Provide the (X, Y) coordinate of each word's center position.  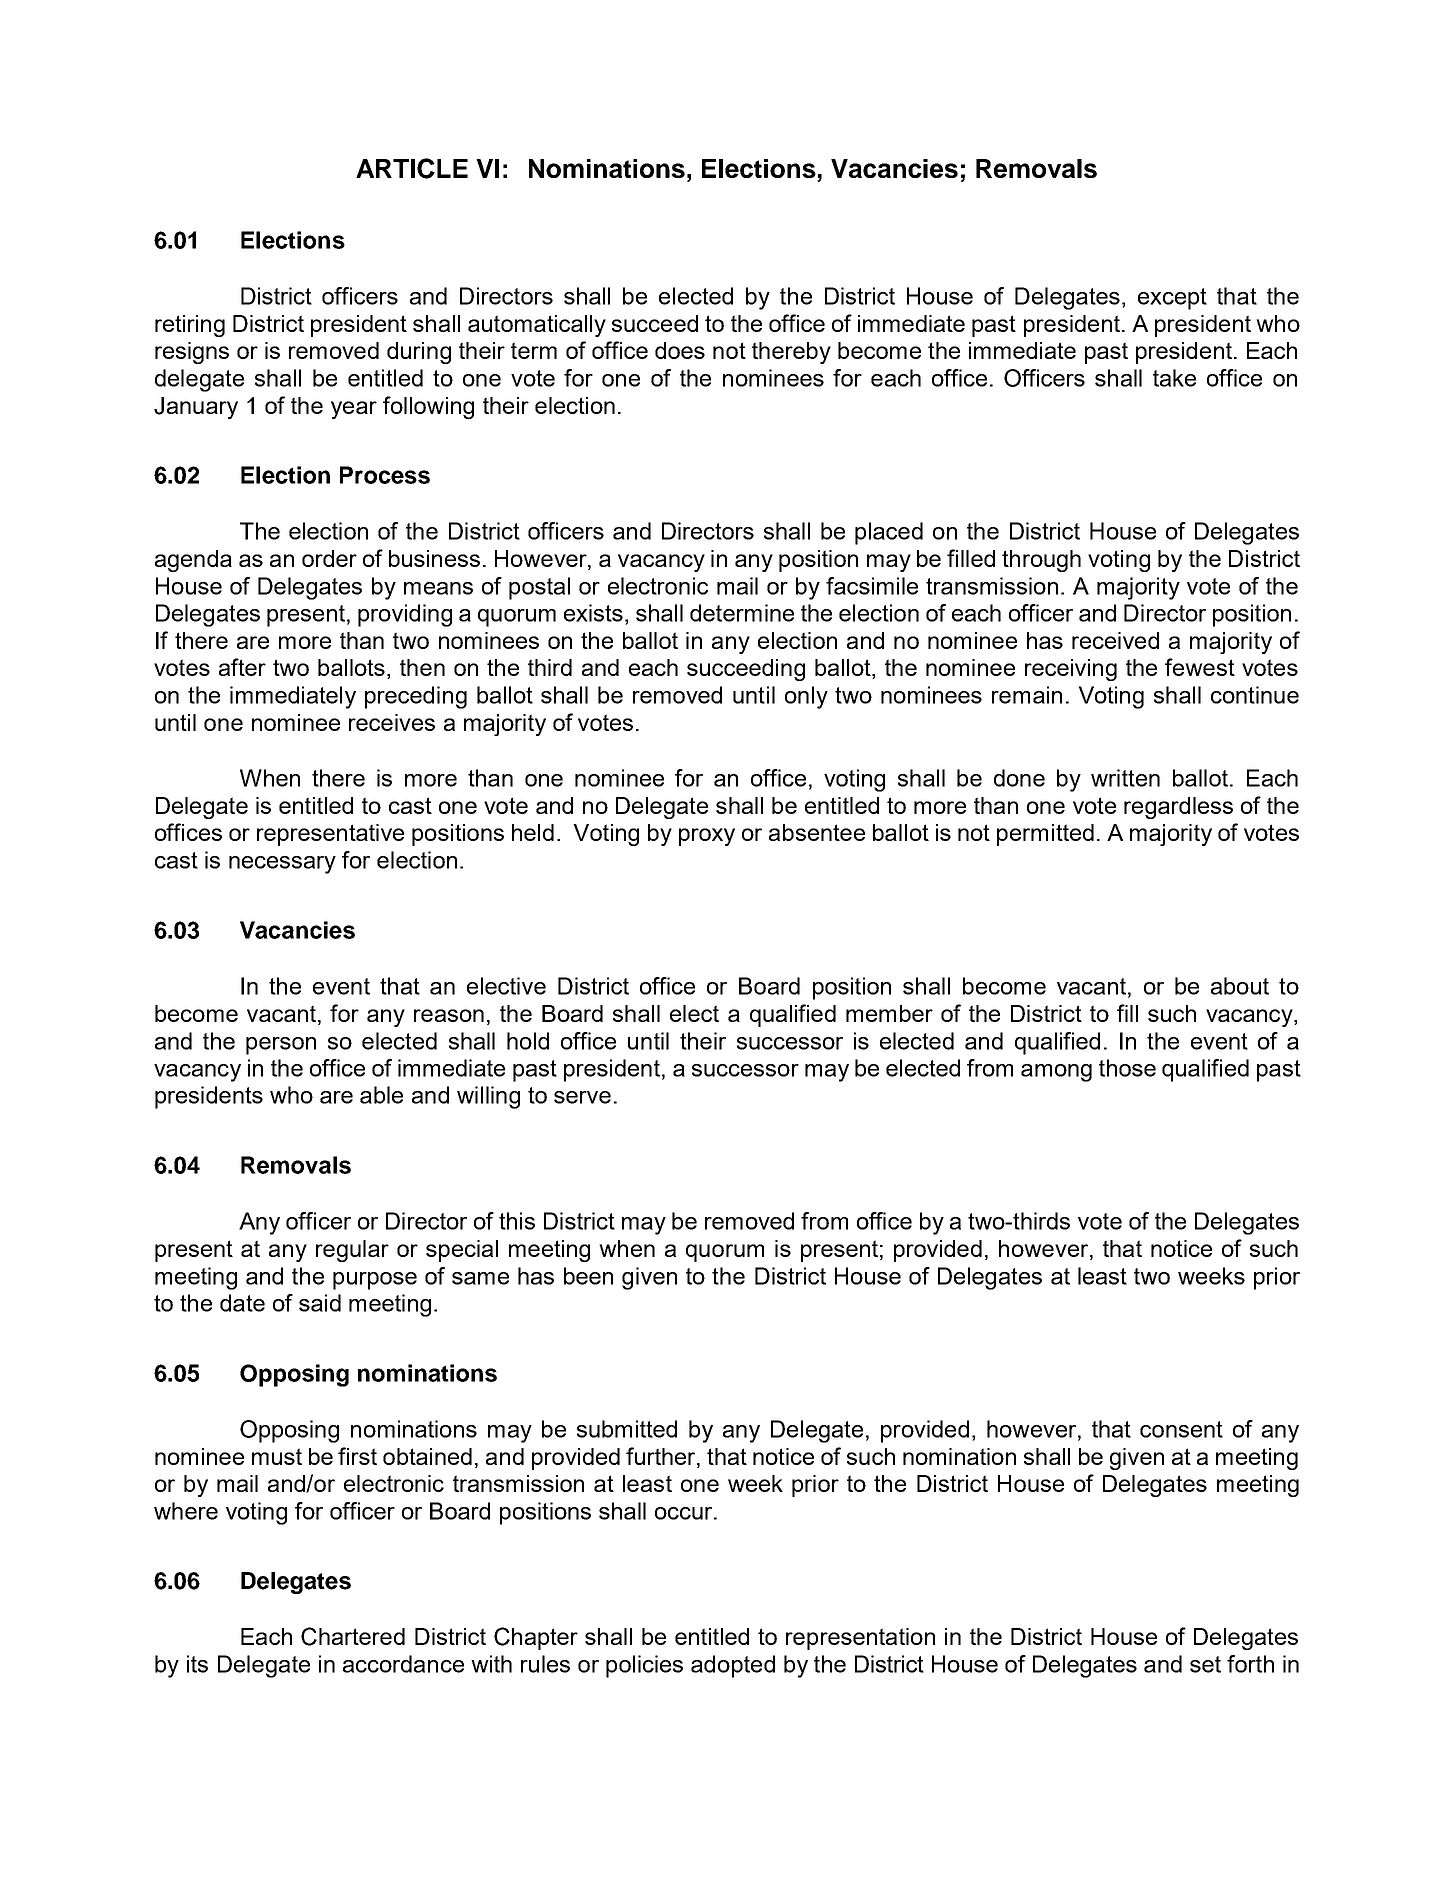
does (680, 350)
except (1172, 299)
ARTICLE (412, 168)
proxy (707, 837)
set (1205, 1664)
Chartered (353, 1636)
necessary (282, 865)
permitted (1045, 835)
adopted (733, 1666)
